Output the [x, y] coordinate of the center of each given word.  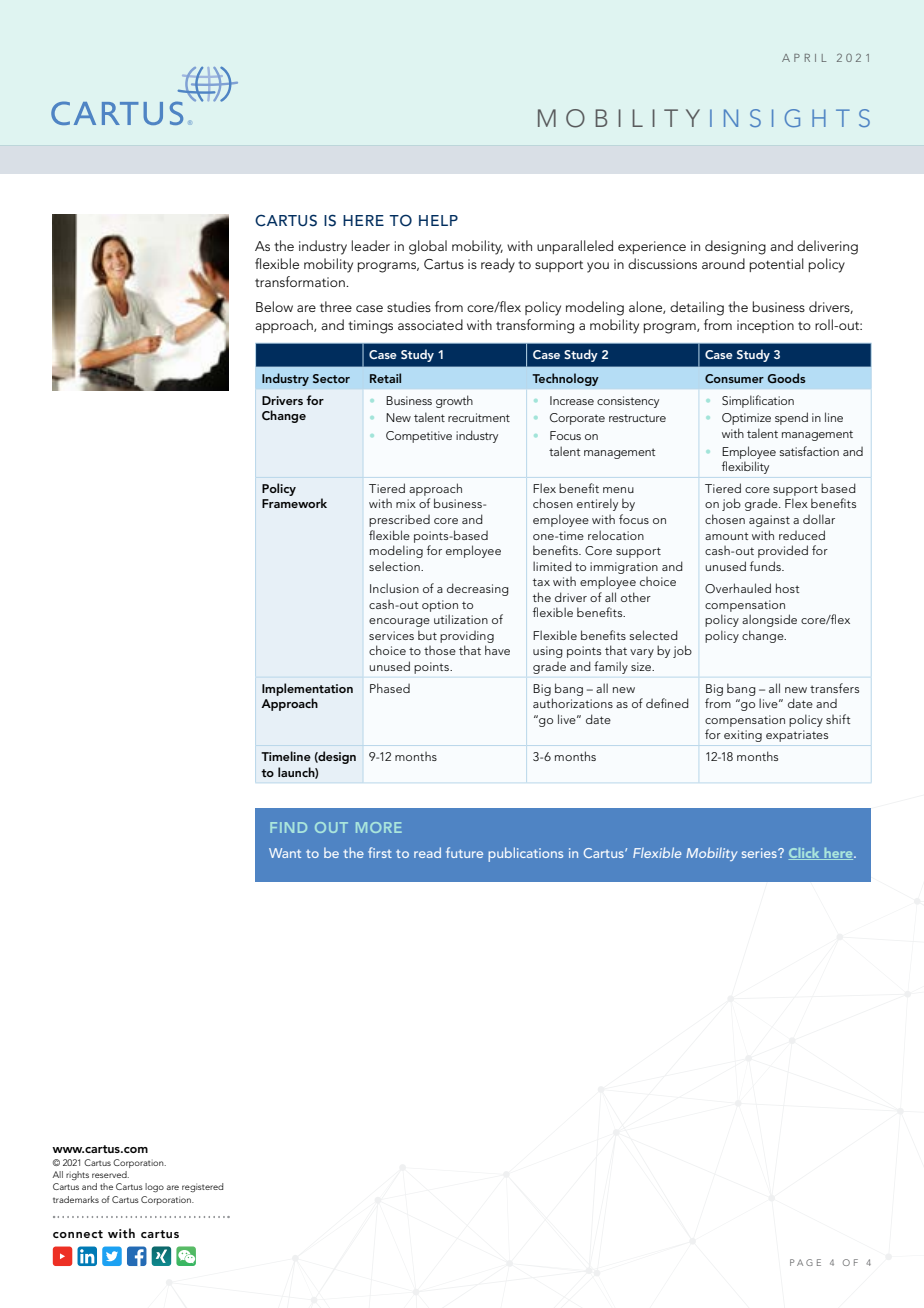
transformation [301, 281]
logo [154, 1188]
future [464, 852]
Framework [294, 503]
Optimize [746, 419]
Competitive [419, 437]
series [760, 853]
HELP [438, 220]
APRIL [804, 58]
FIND [288, 827]
